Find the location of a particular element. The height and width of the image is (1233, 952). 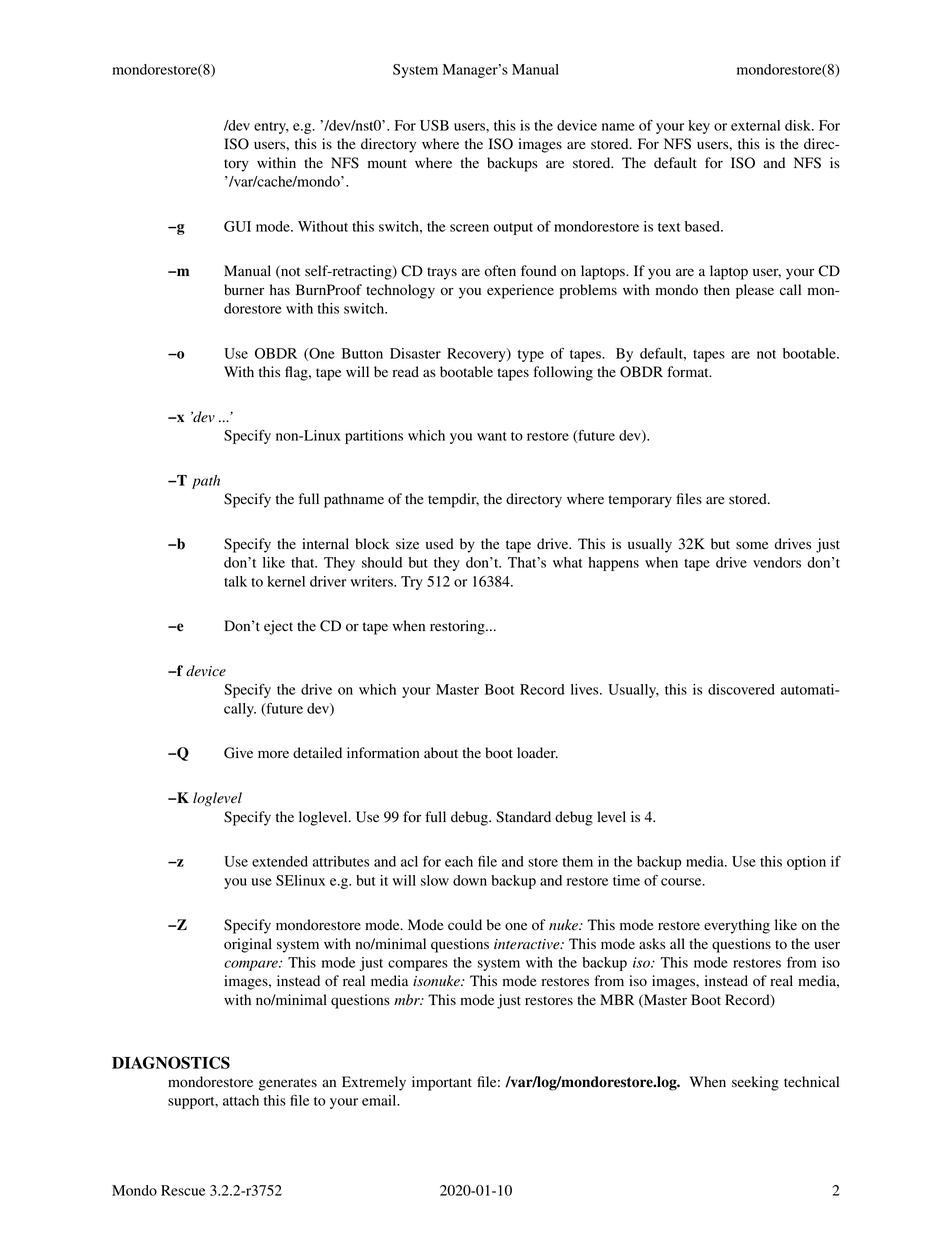

external is located at coordinates (755, 125).
